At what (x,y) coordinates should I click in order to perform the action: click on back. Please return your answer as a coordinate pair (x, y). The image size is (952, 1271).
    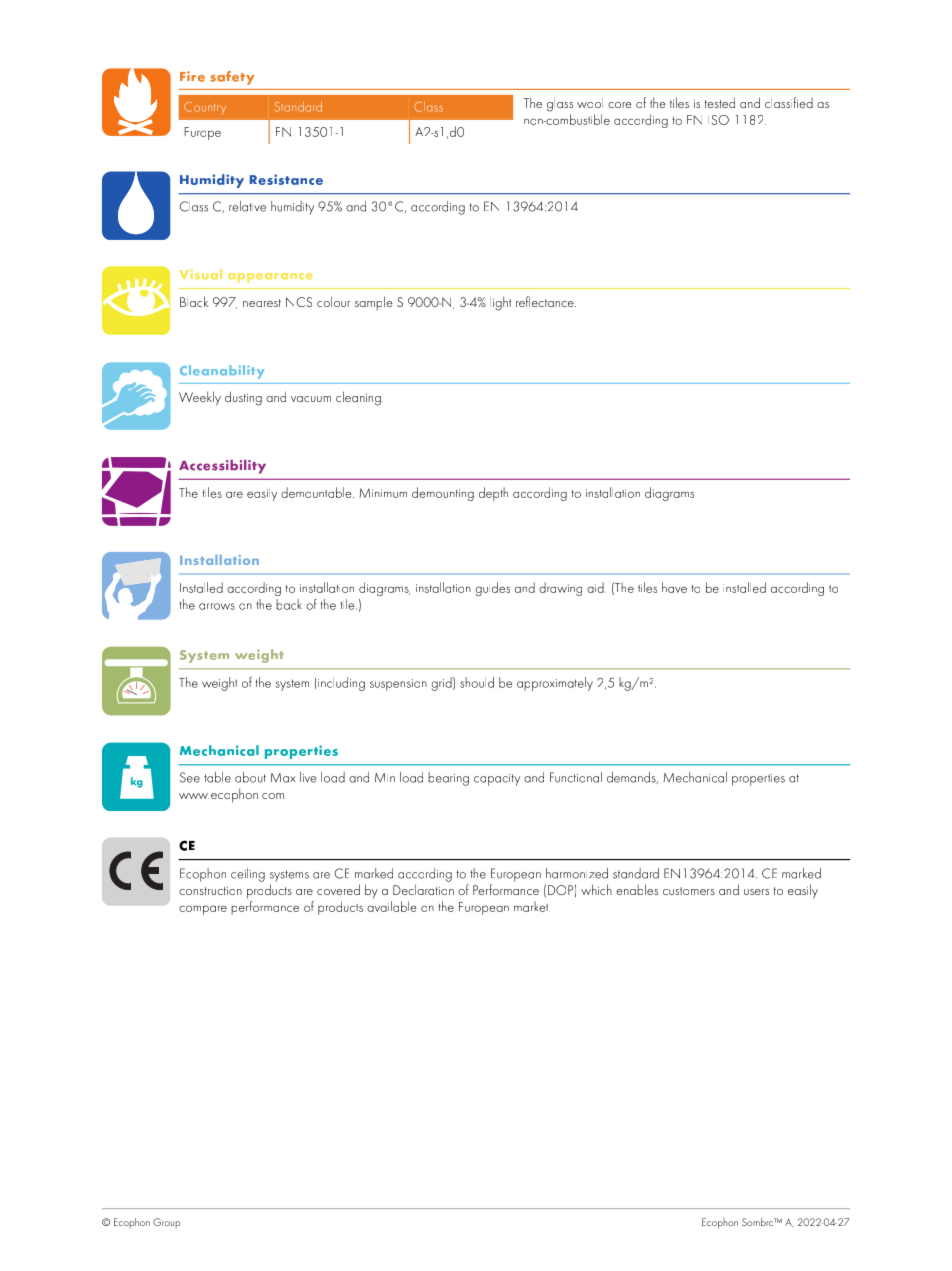
    Looking at the image, I should click on (289, 604).
